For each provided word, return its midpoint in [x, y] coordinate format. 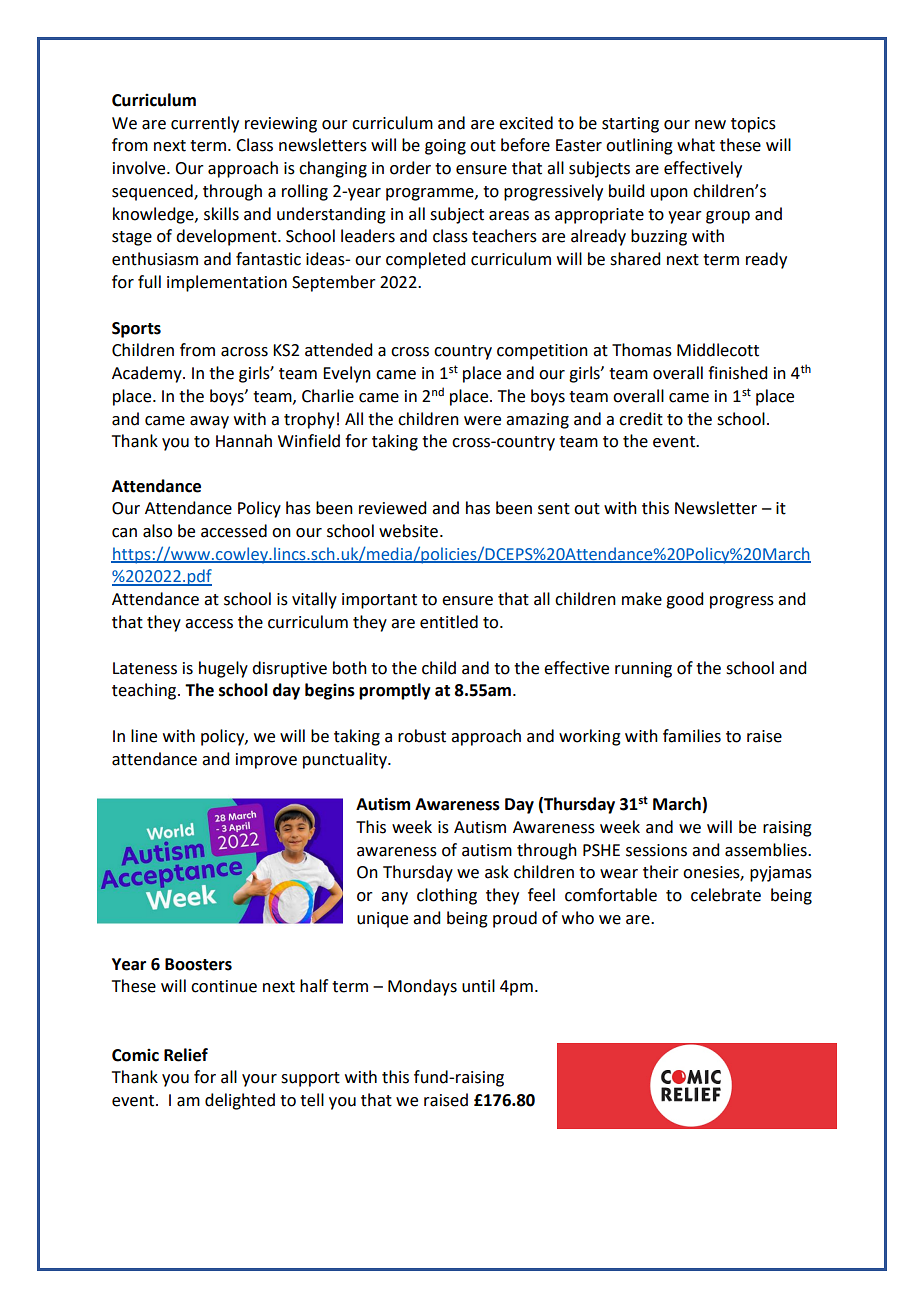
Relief [186, 1055]
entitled [449, 622]
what [696, 145]
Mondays [422, 987]
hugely [223, 669]
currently [205, 124]
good [684, 600]
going [445, 147]
